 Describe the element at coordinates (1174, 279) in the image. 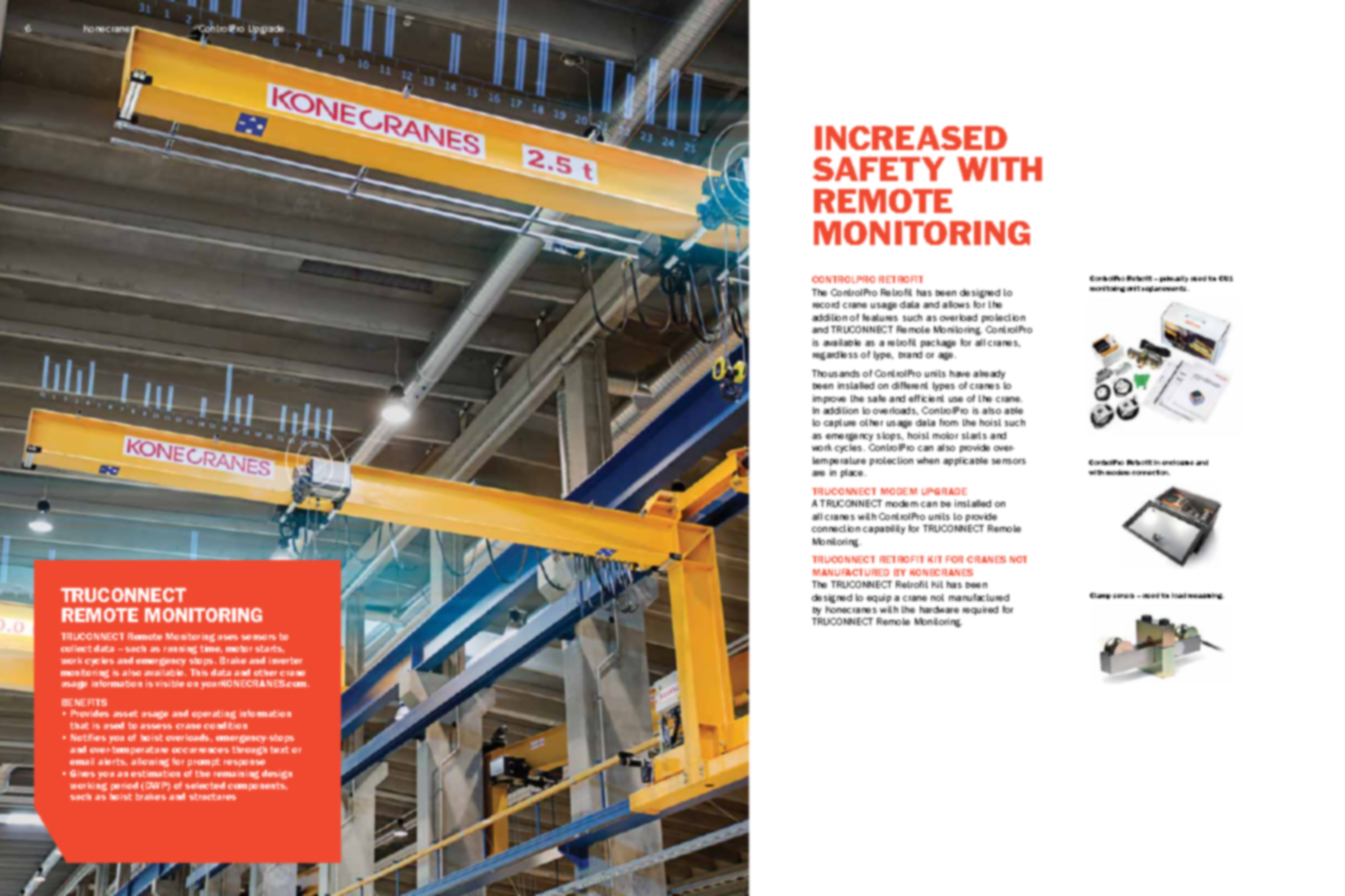

I see `primarily` at that location.
